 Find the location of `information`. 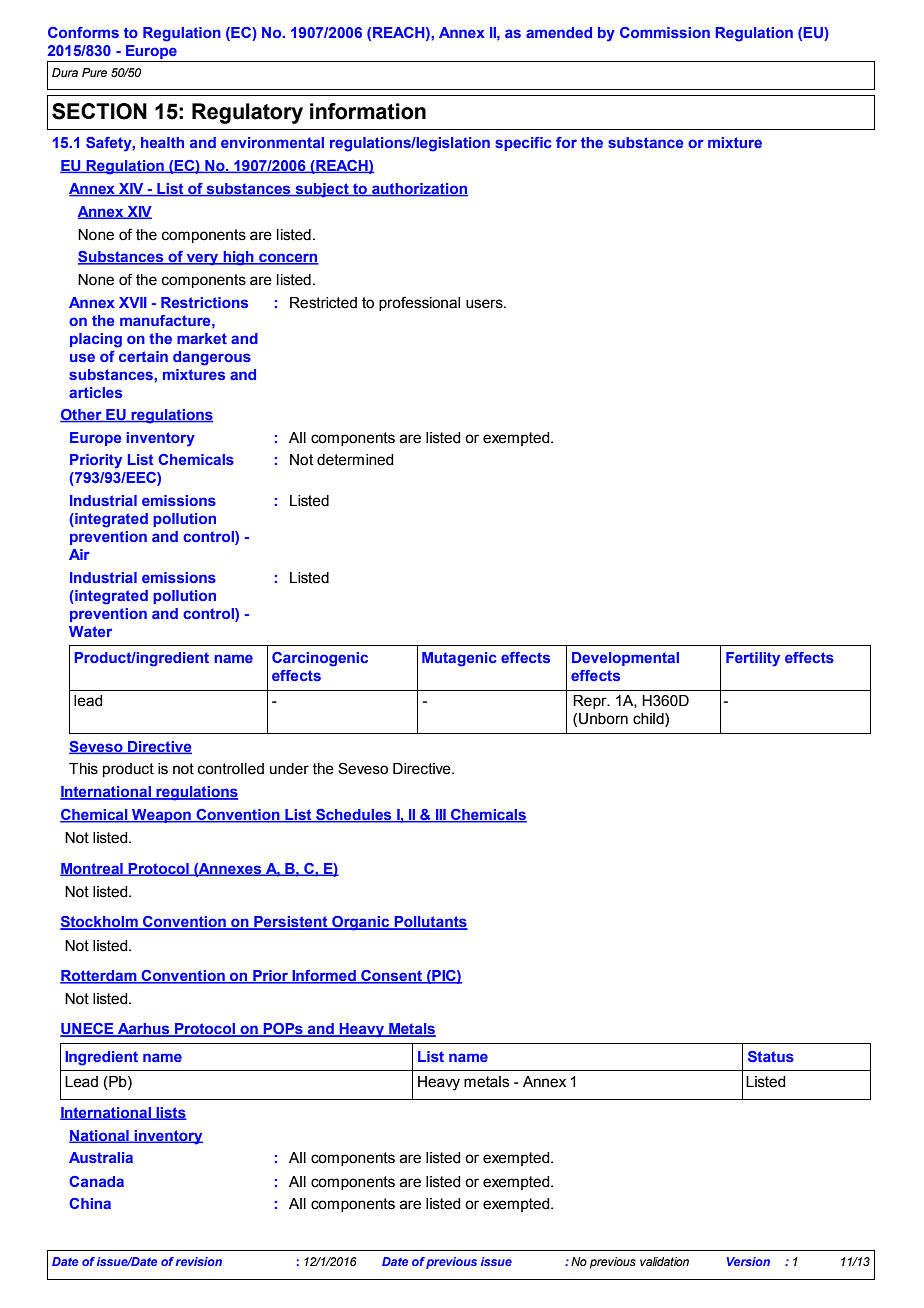

information is located at coordinates (368, 111).
